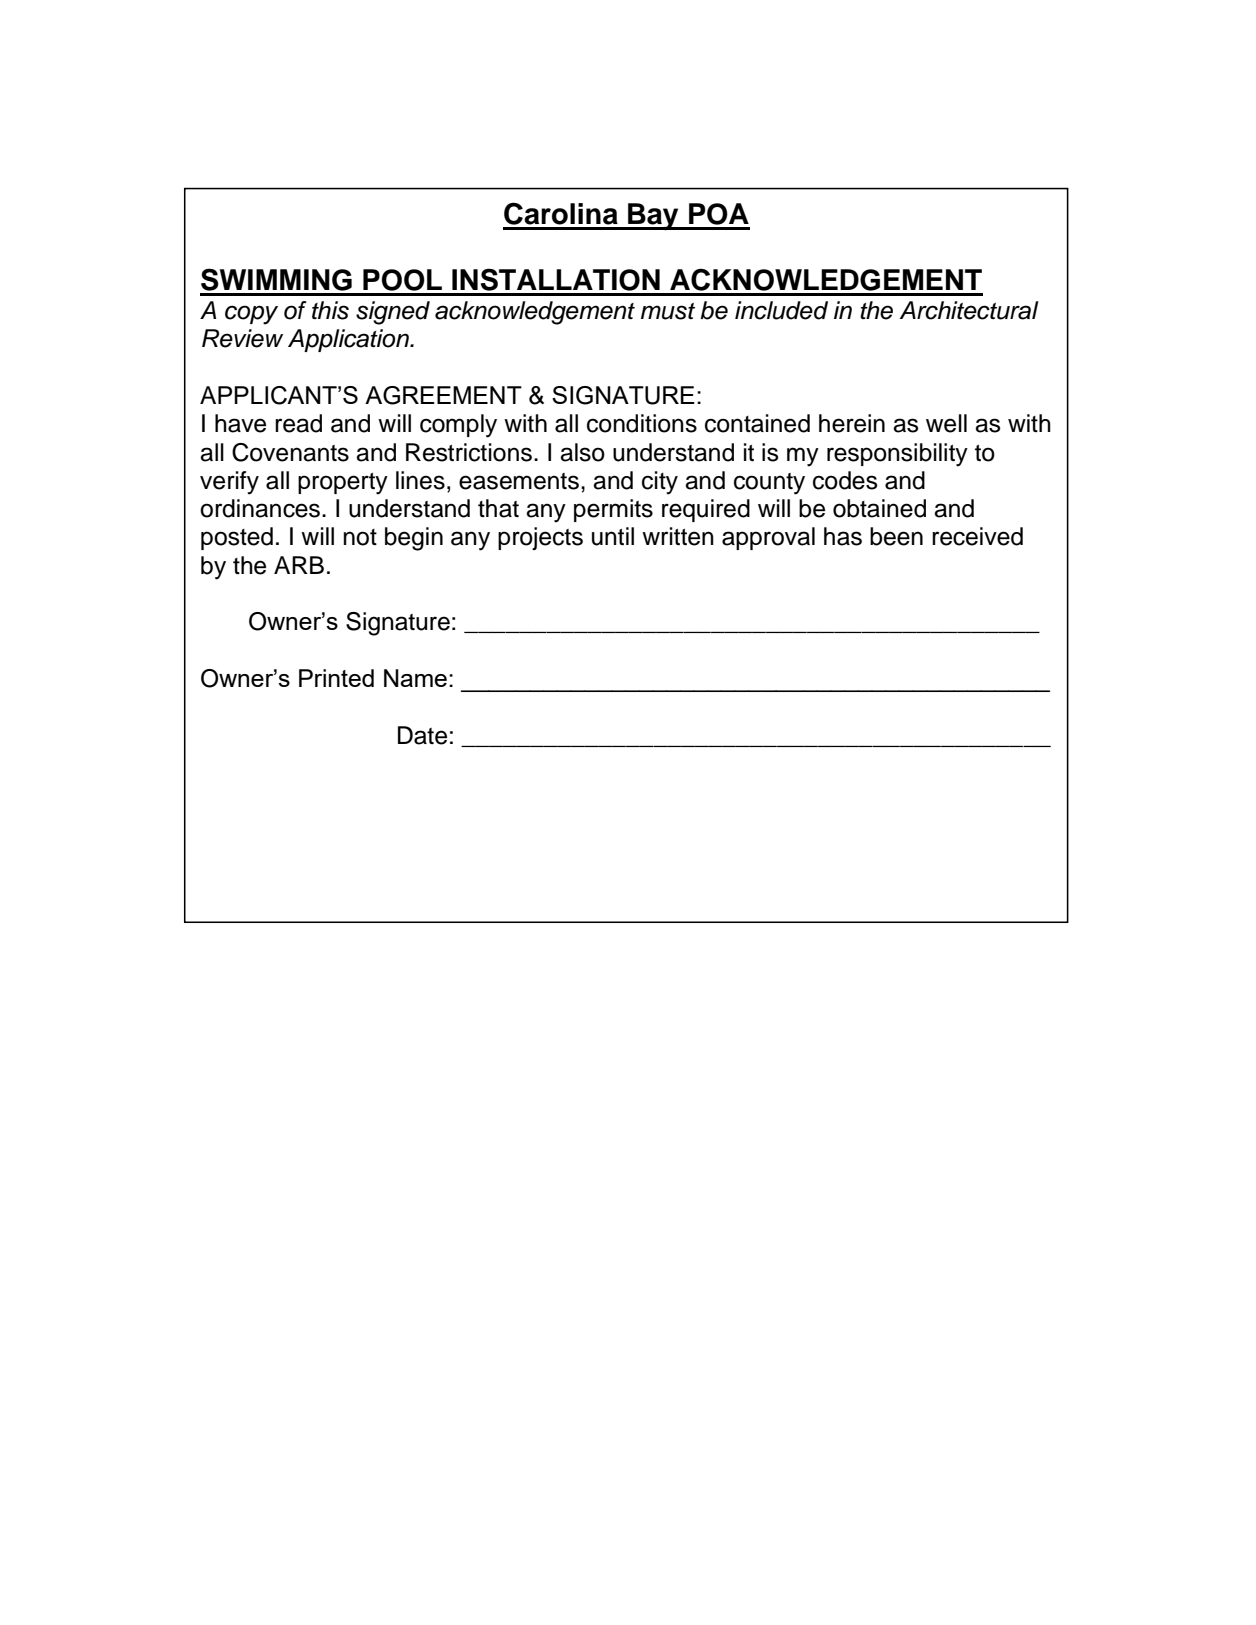 The height and width of the page is (1625, 1256). Describe the element at coordinates (349, 340) in the page. I see `Application` at that location.
